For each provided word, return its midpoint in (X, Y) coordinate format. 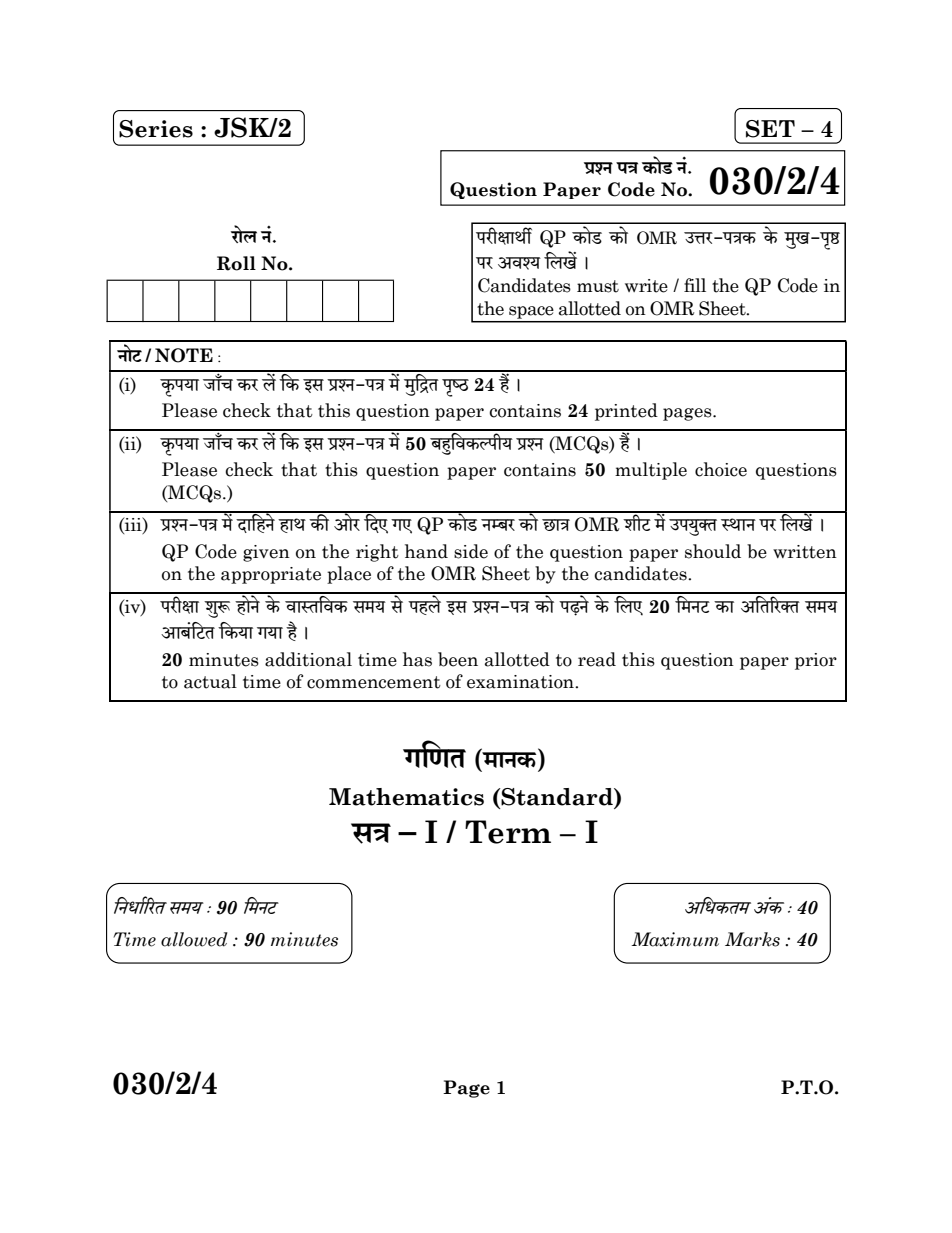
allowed (194, 939)
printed (626, 412)
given (266, 553)
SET (770, 129)
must (598, 286)
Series (156, 129)
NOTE (184, 355)
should (713, 551)
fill (695, 285)
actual (210, 681)
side (471, 551)
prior (816, 661)
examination (521, 682)
